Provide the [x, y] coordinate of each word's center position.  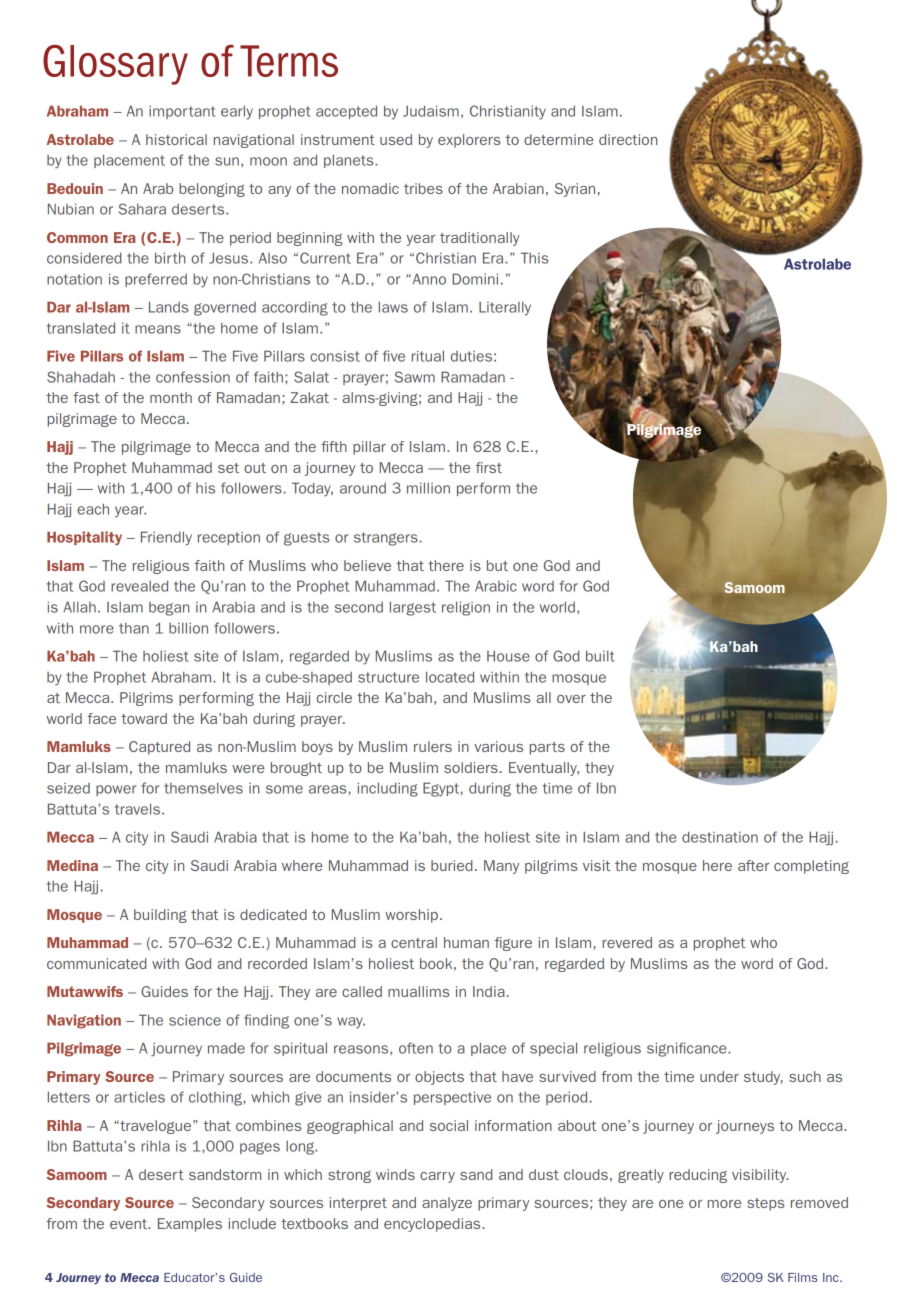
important [182, 112]
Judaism [431, 111]
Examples [190, 1225]
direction [628, 139]
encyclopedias [433, 1225]
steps [766, 1204]
